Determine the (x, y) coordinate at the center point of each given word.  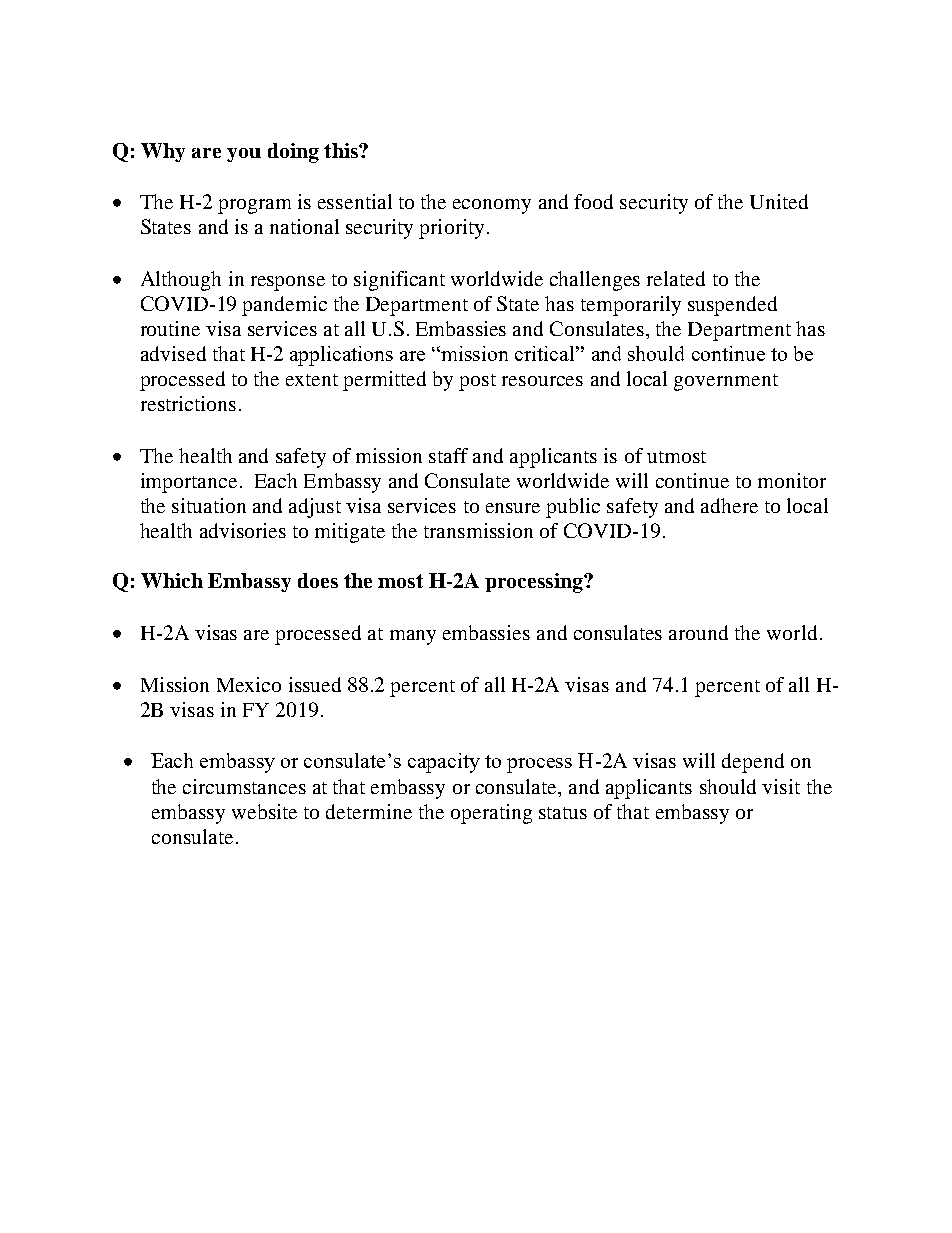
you (244, 155)
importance (189, 483)
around (698, 632)
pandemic (284, 306)
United (779, 201)
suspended (732, 306)
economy (492, 206)
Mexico (249, 684)
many (413, 637)
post (477, 382)
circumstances (244, 786)
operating (491, 814)
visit (781, 786)
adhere (729, 505)
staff (448, 455)
